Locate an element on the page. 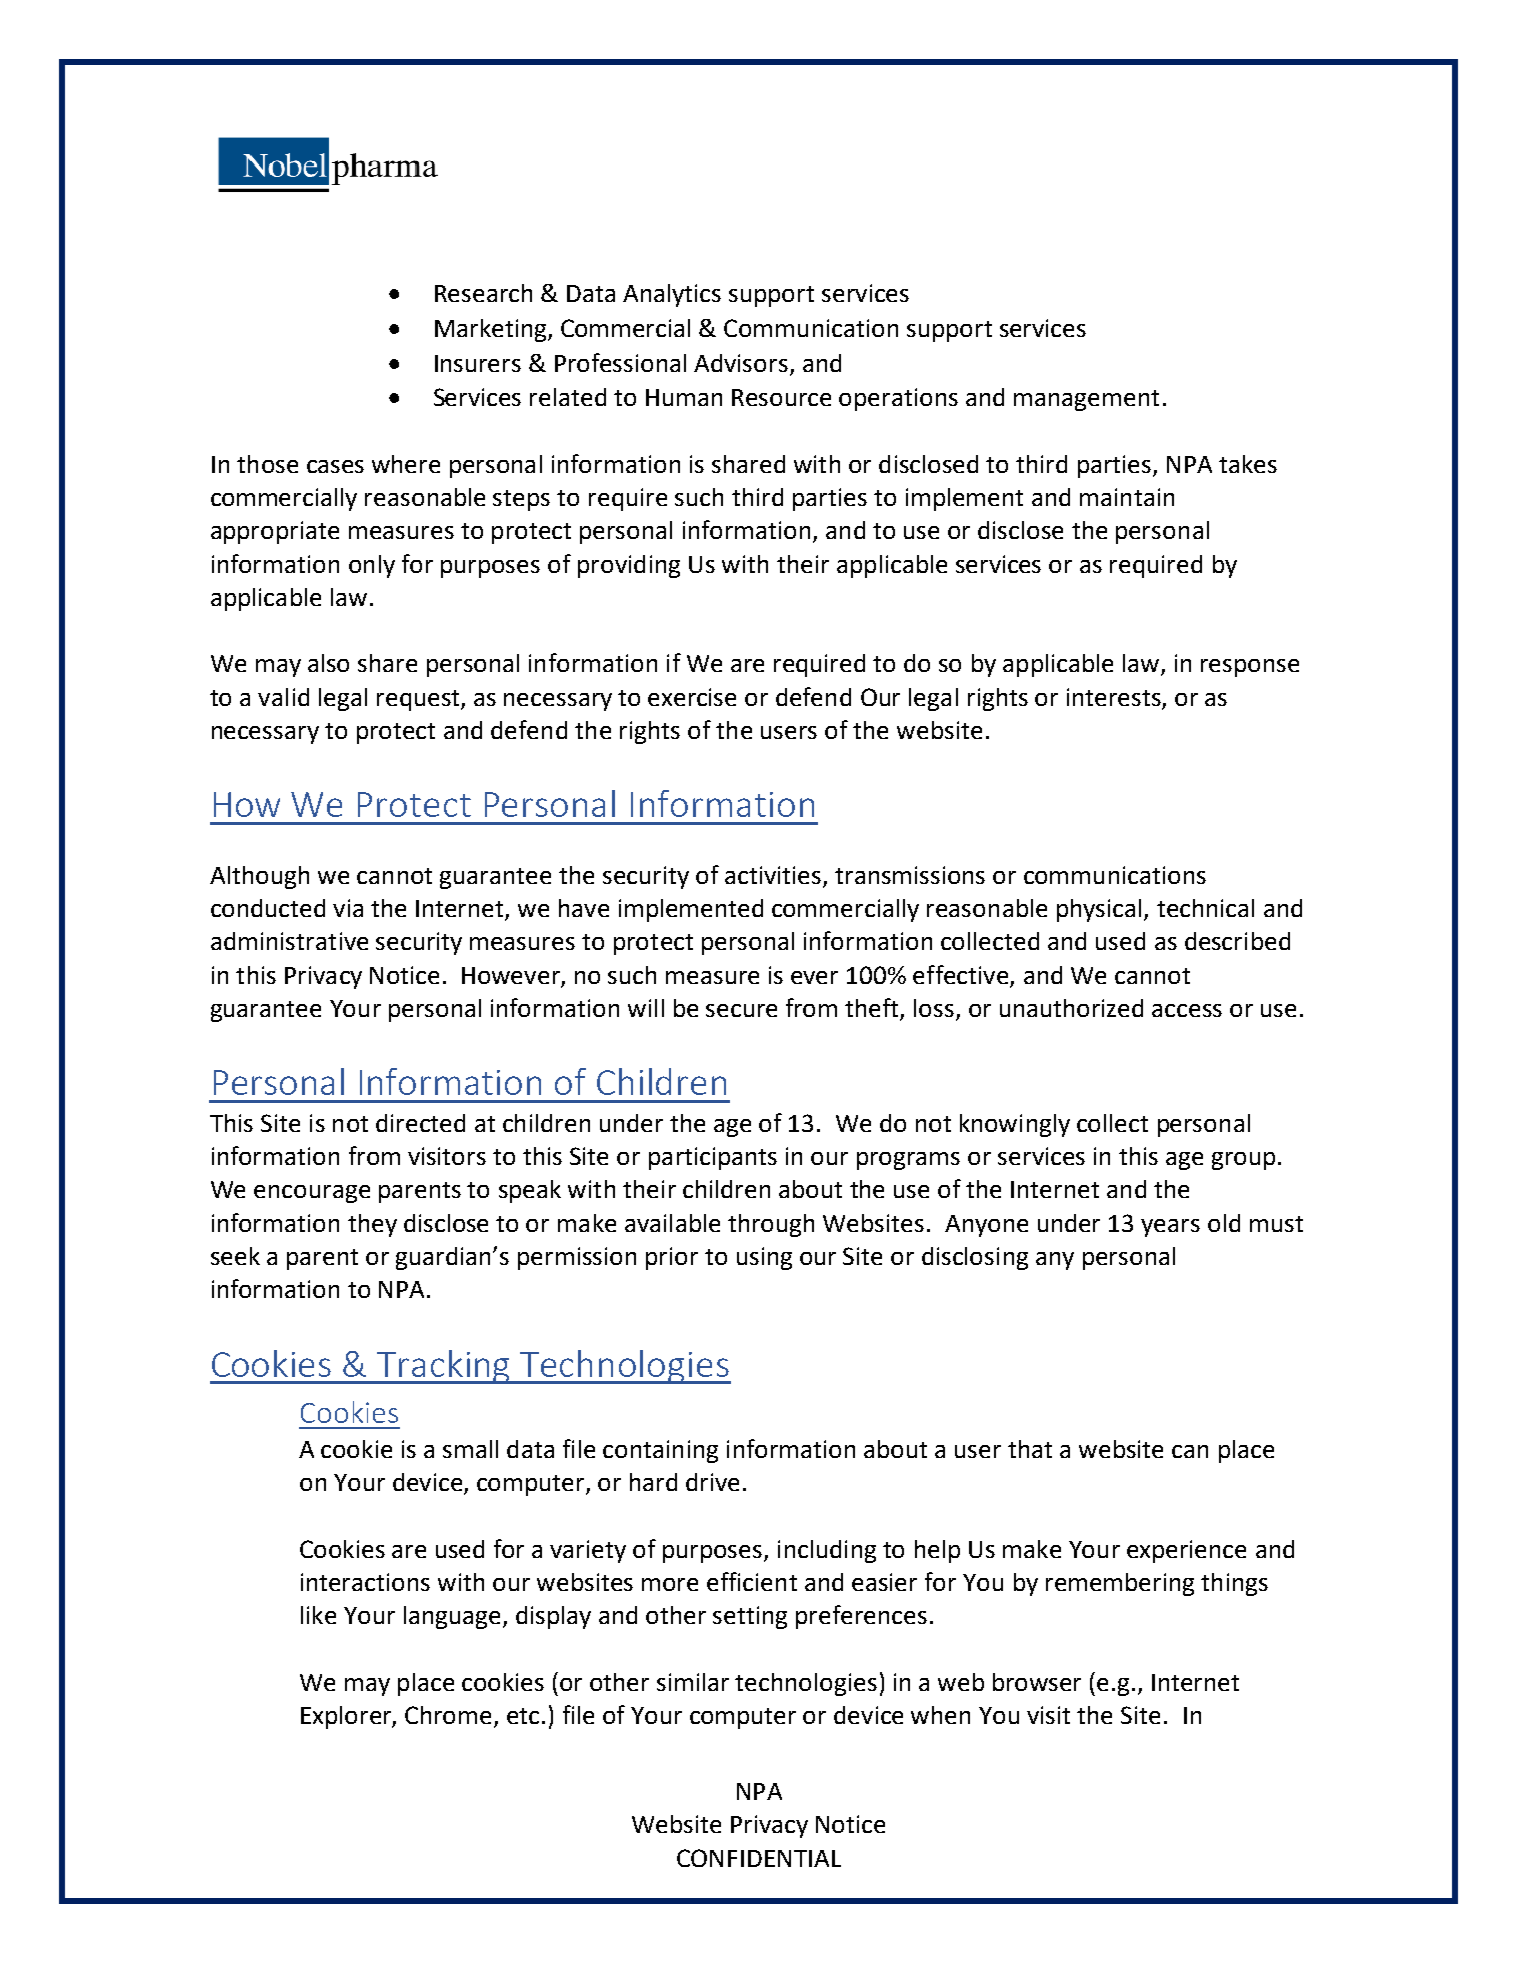  technical is located at coordinates (1205, 908).
